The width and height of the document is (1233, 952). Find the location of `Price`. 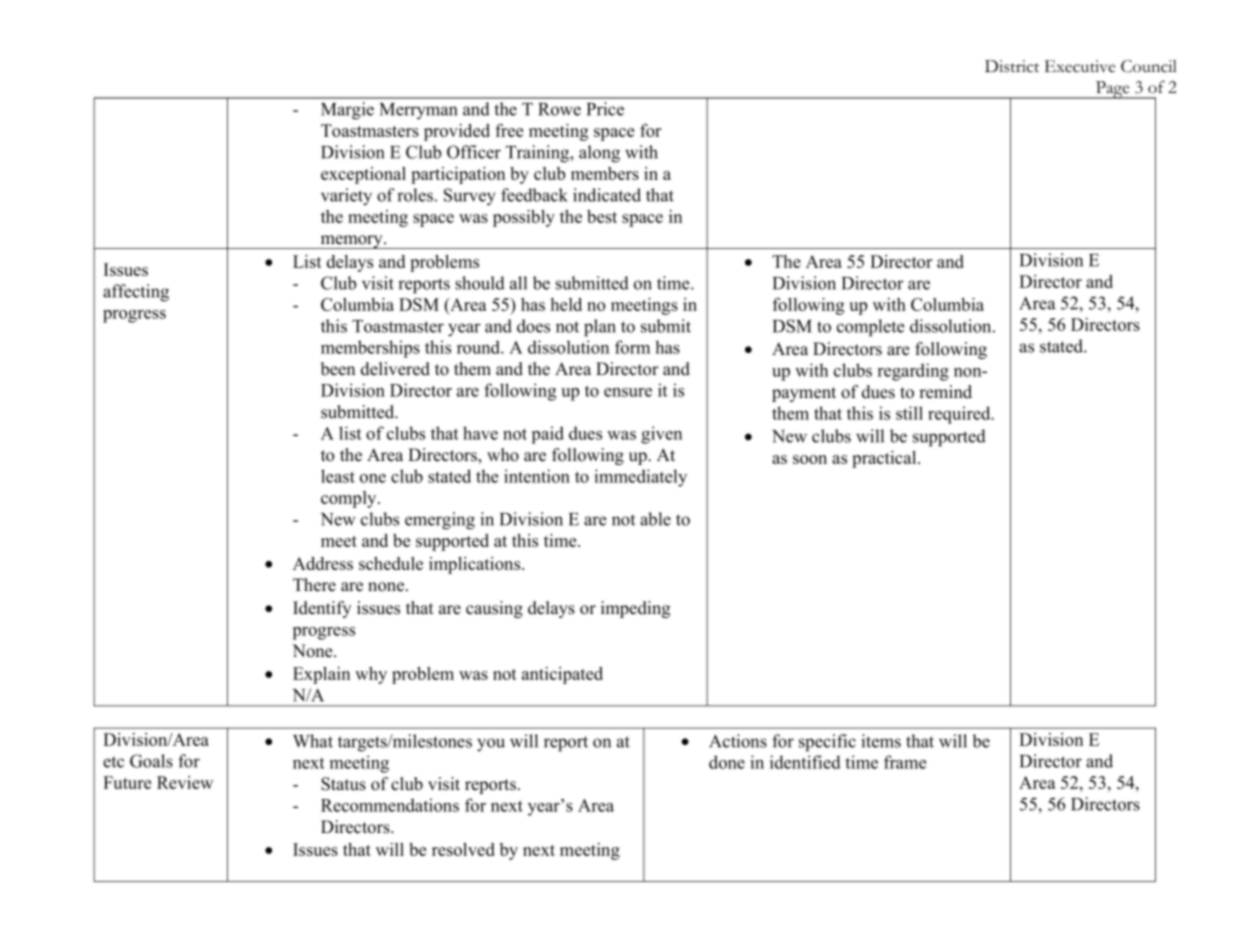

Price is located at coordinates (605, 109).
